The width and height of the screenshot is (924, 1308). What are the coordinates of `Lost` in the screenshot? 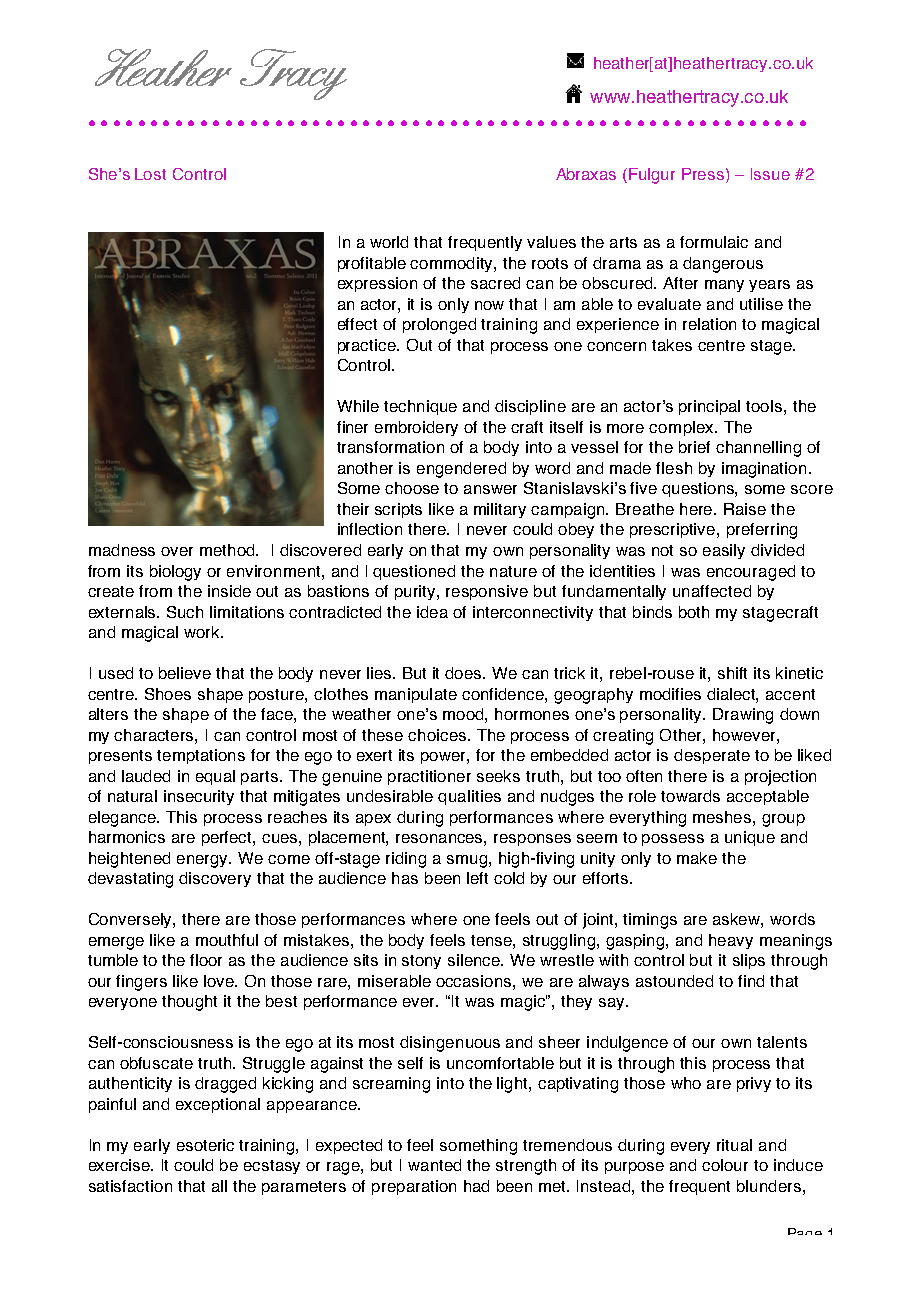 It's located at (150, 174).
